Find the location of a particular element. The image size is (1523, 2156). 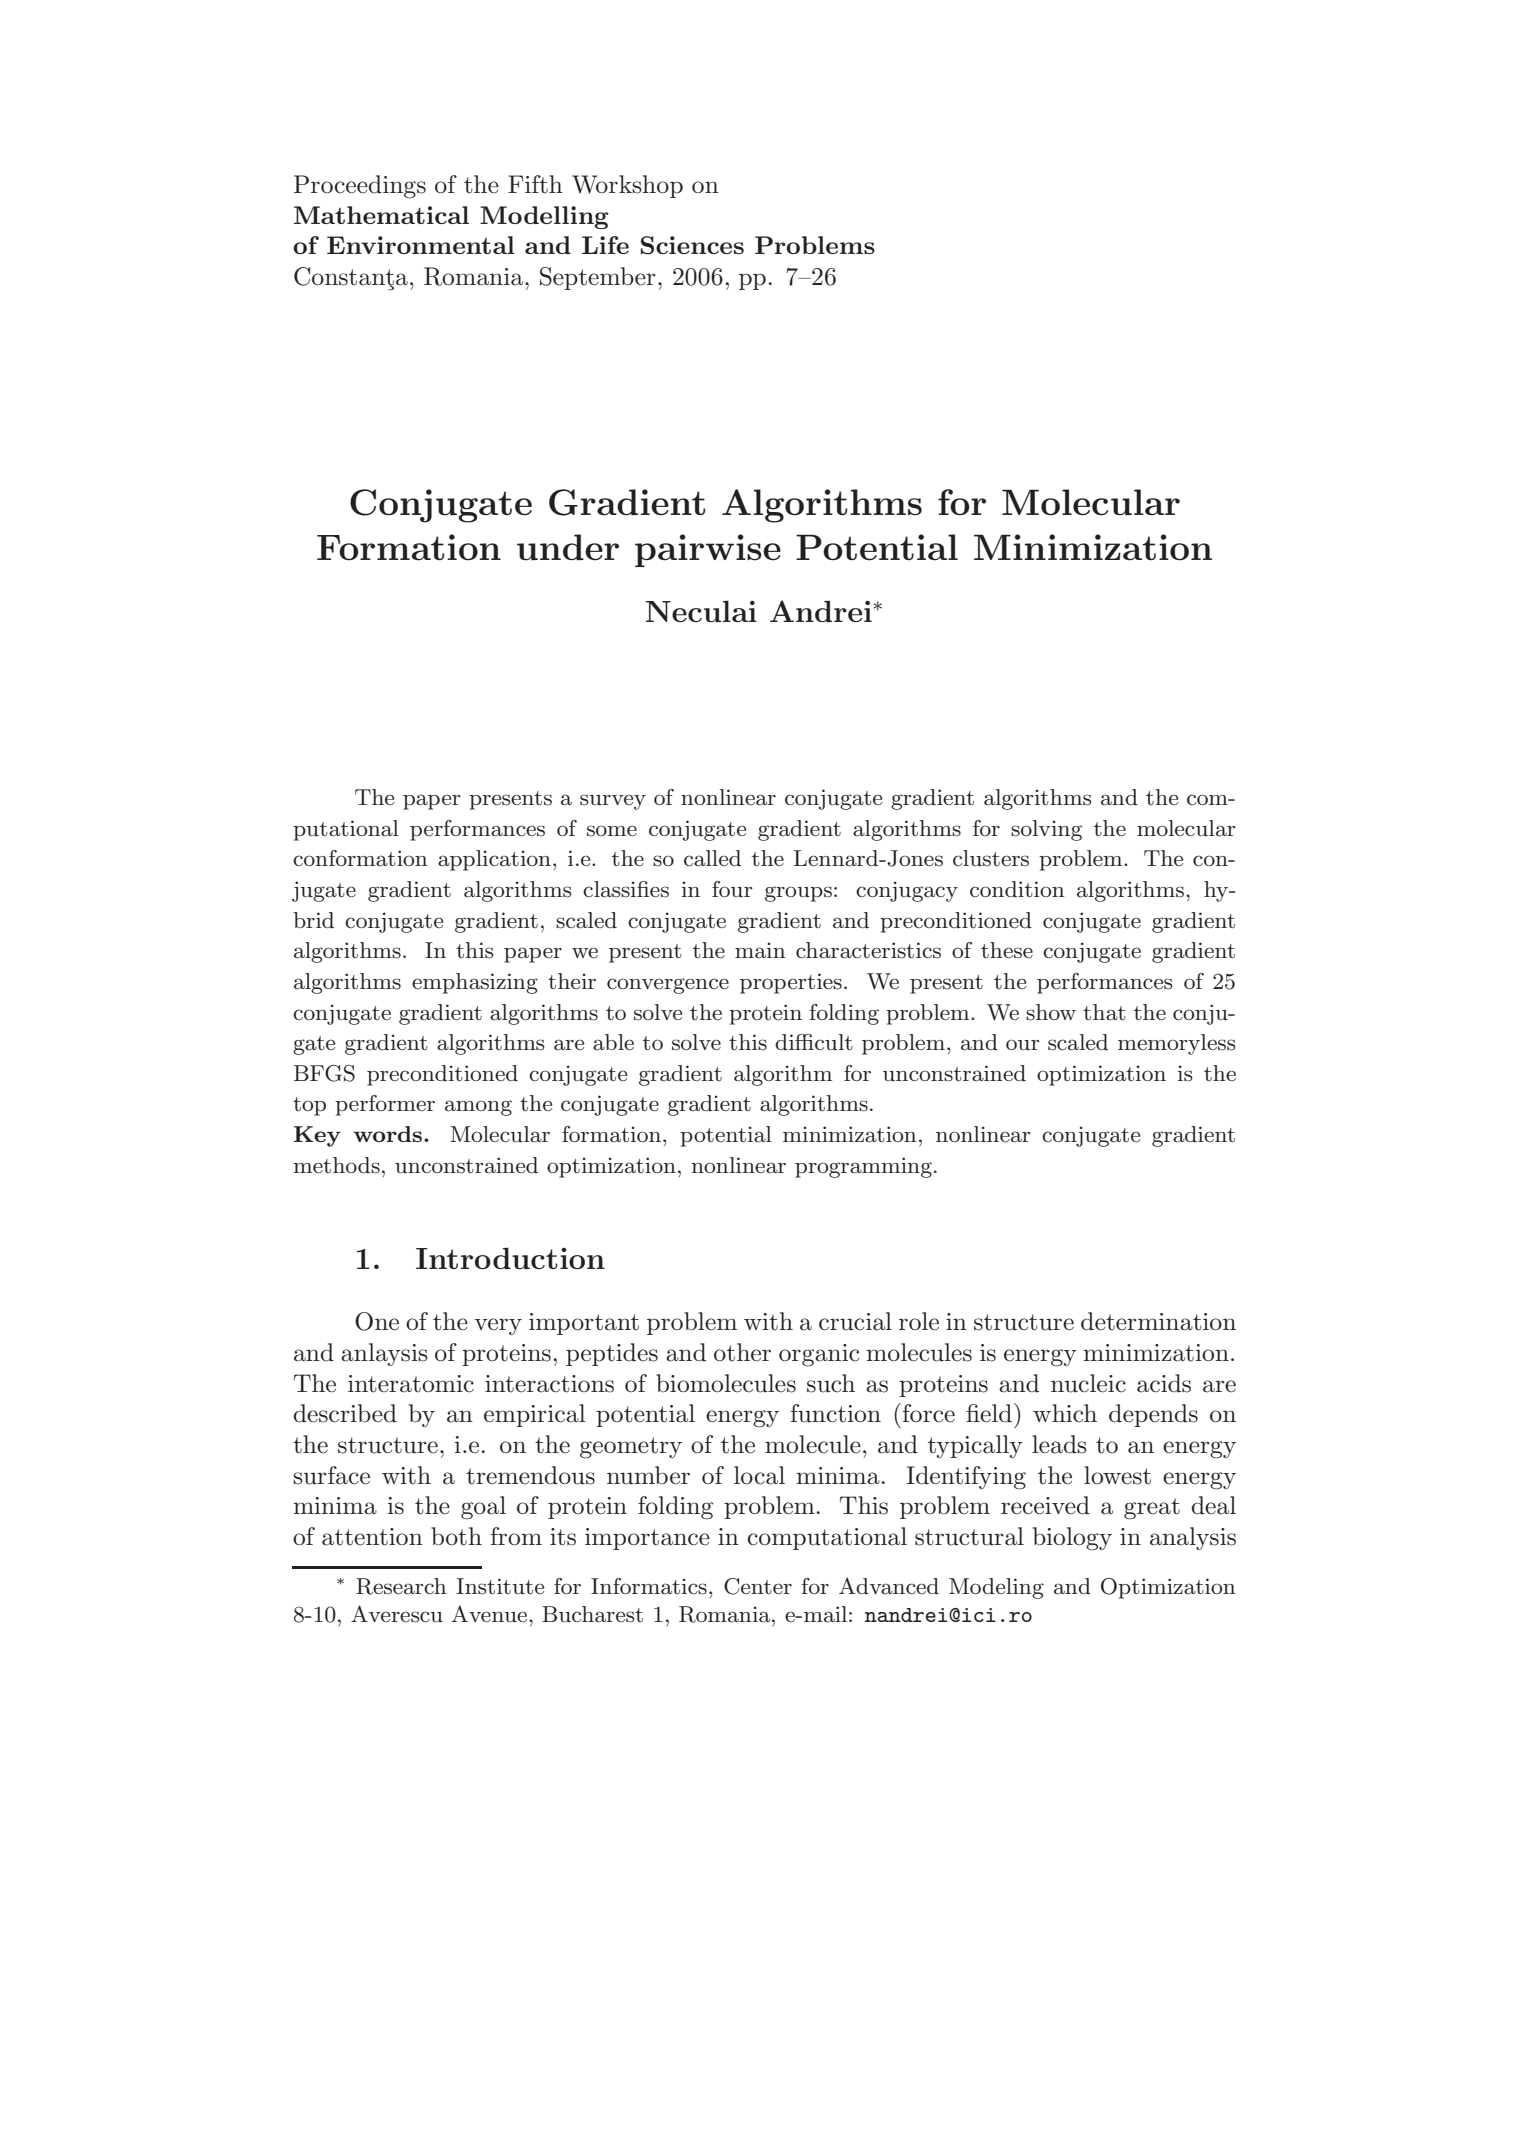

Research is located at coordinates (401, 1586).
